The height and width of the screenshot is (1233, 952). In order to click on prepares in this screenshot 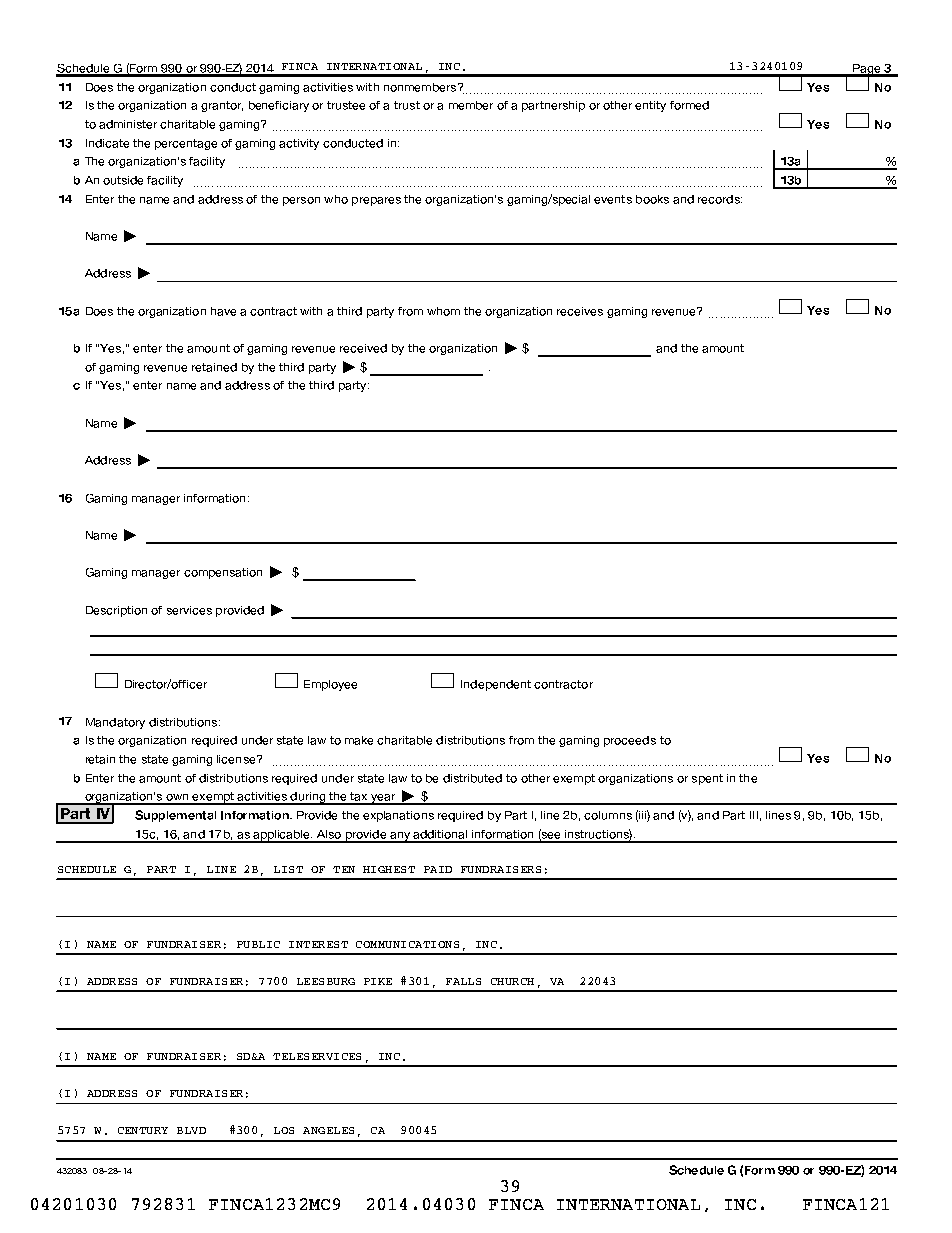, I will do `click(376, 201)`.
